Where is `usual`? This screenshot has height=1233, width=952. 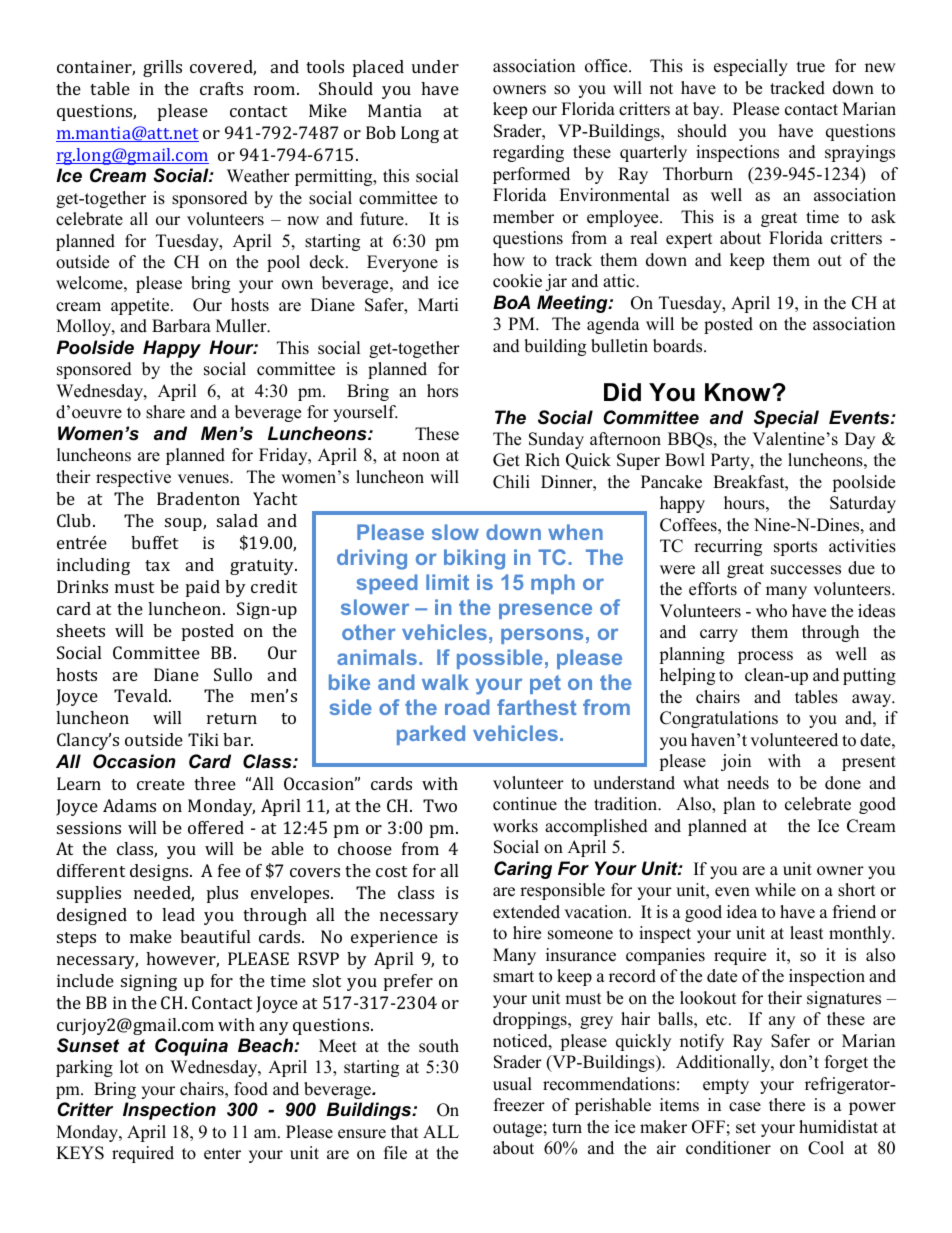 usual is located at coordinates (512, 1084).
